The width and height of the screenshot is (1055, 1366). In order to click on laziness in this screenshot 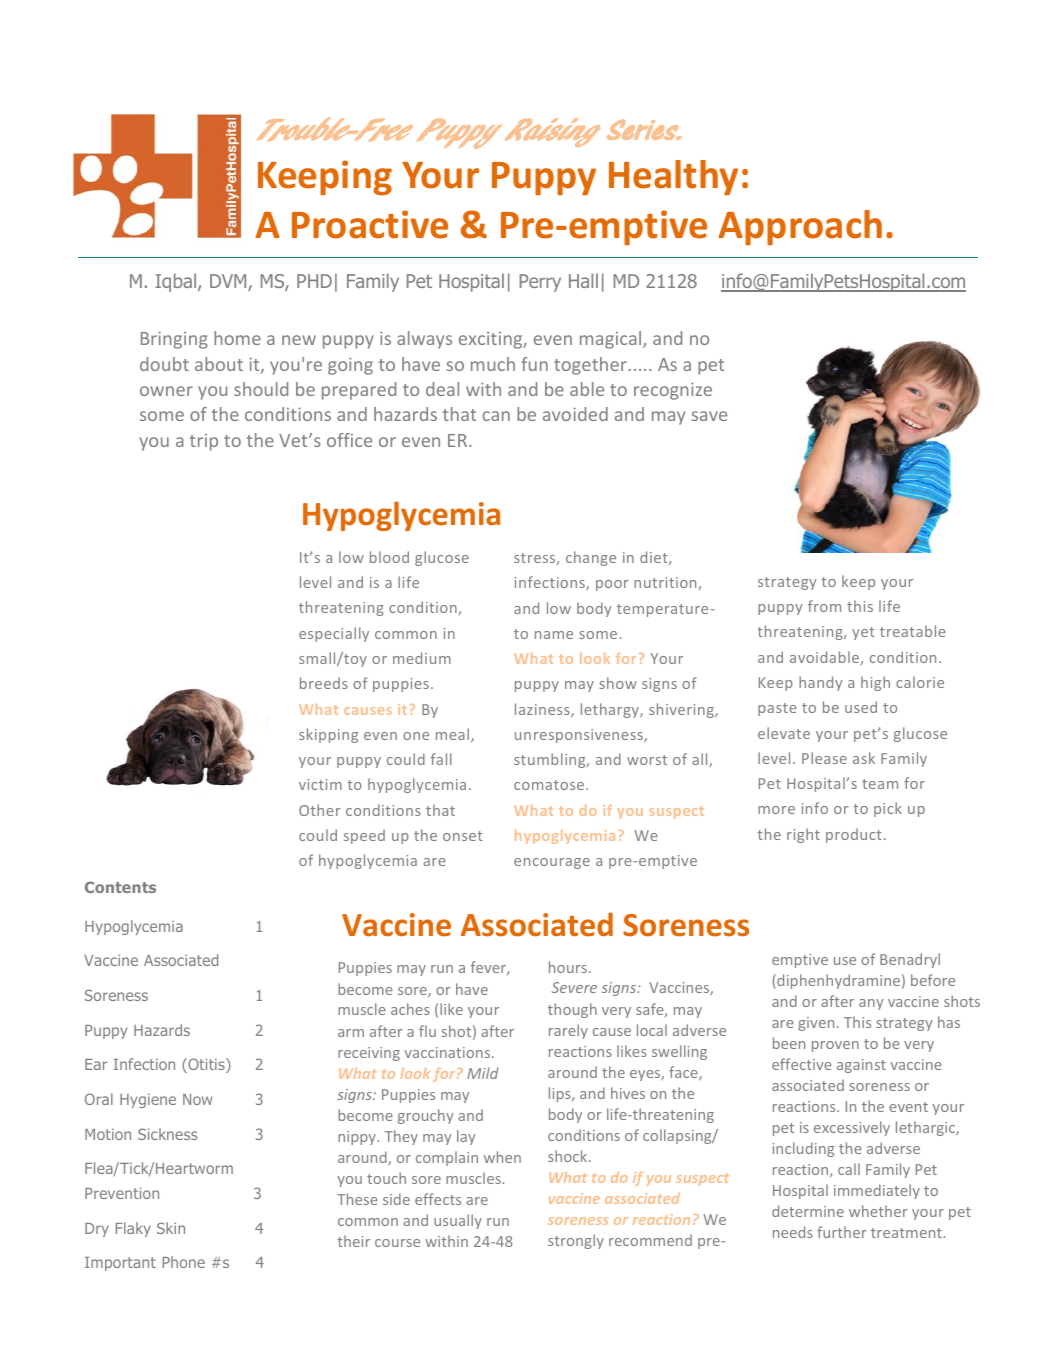, I will do `click(543, 710)`.
